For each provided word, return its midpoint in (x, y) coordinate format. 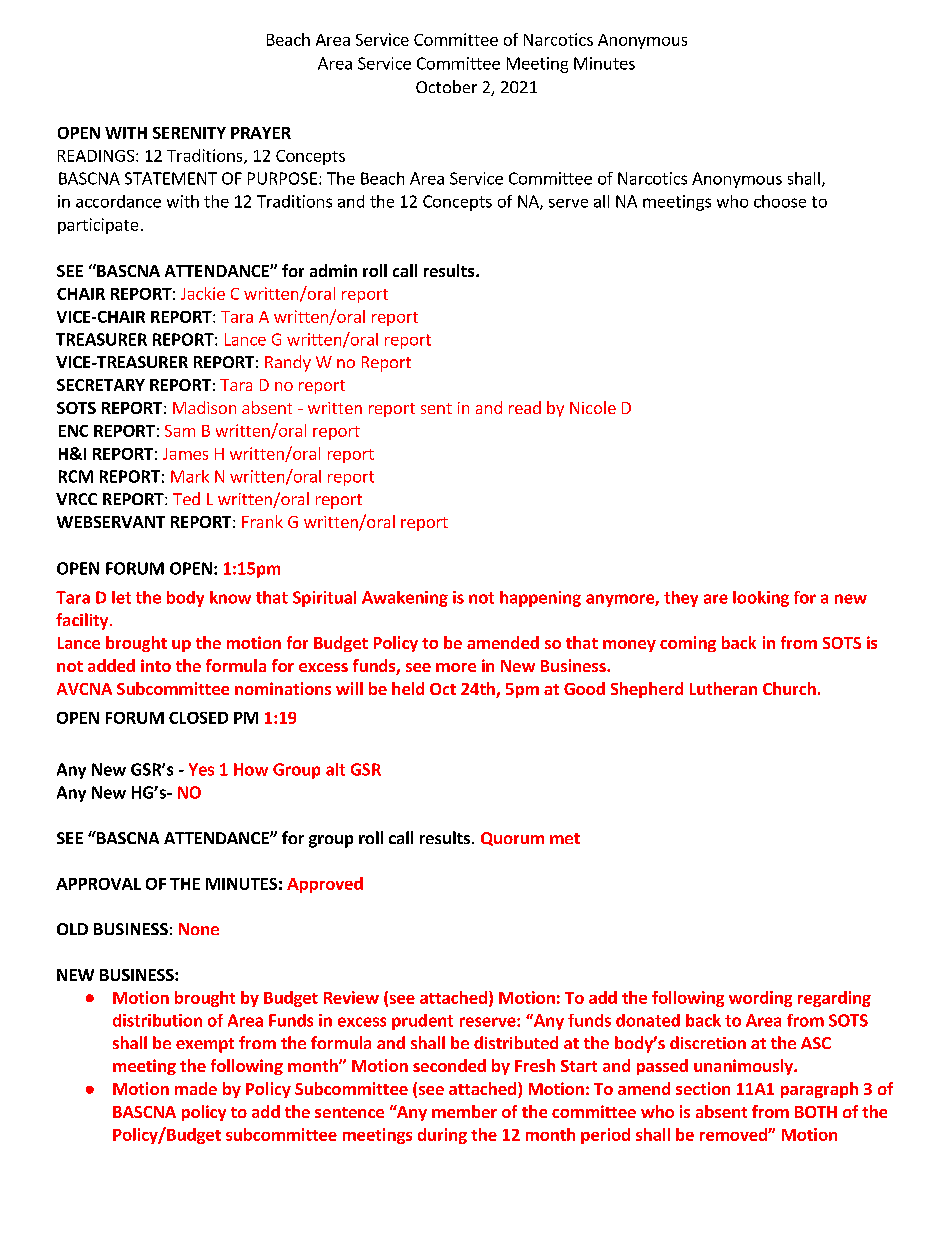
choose (780, 201)
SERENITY (189, 133)
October (446, 86)
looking (761, 599)
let (121, 597)
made (196, 1088)
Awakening (405, 599)
